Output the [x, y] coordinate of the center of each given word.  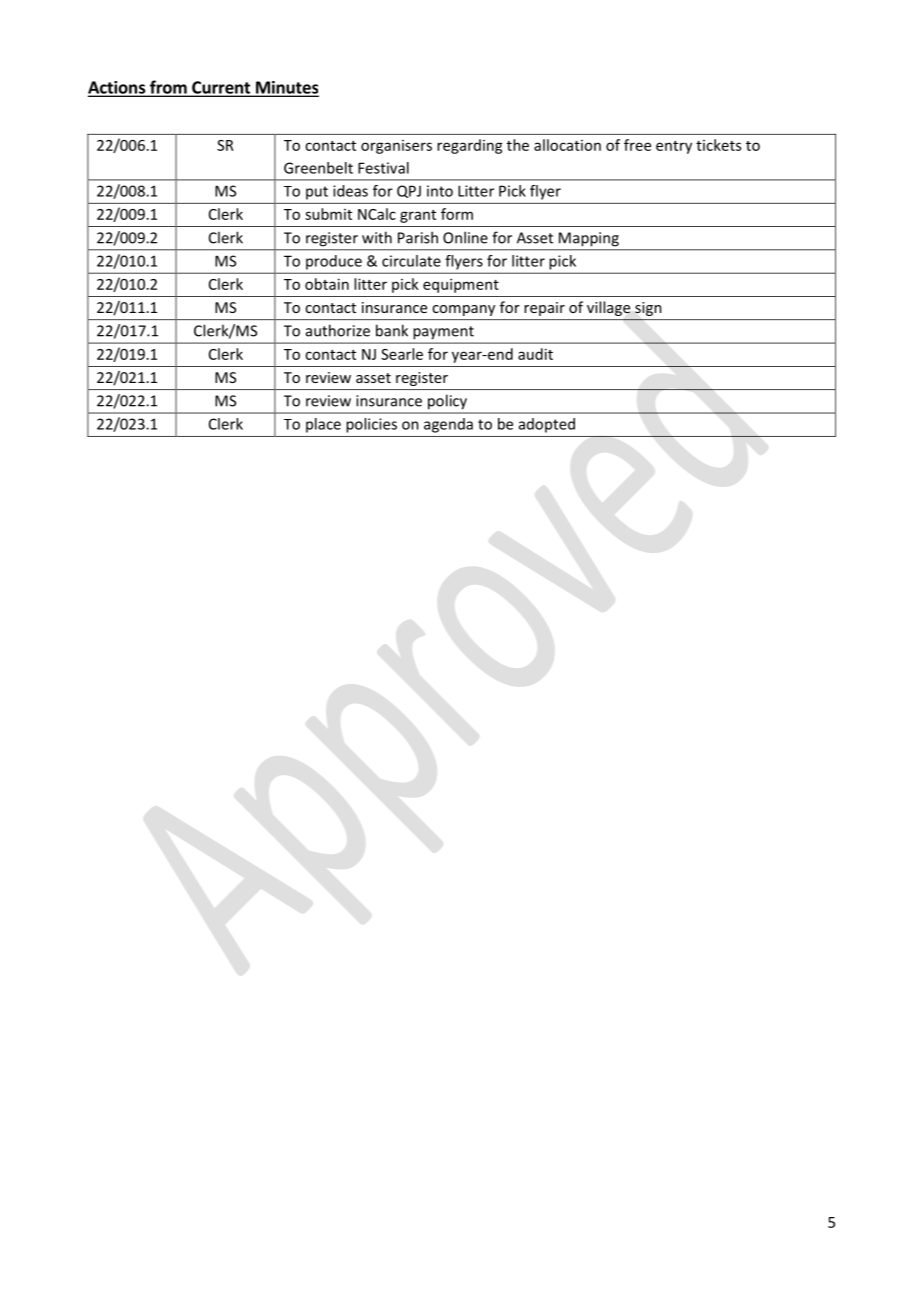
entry [674, 147]
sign [648, 309]
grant [418, 216]
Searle [402, 354]
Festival [383, 168]
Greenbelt [318, 168]
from [168, 88]
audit [535, 354]
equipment [461, 285]
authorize [338, 330]
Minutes [286, 88]
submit [328, 214]
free [637, 145]
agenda [448, 425]
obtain [327, 284]
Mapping [589, 239]
